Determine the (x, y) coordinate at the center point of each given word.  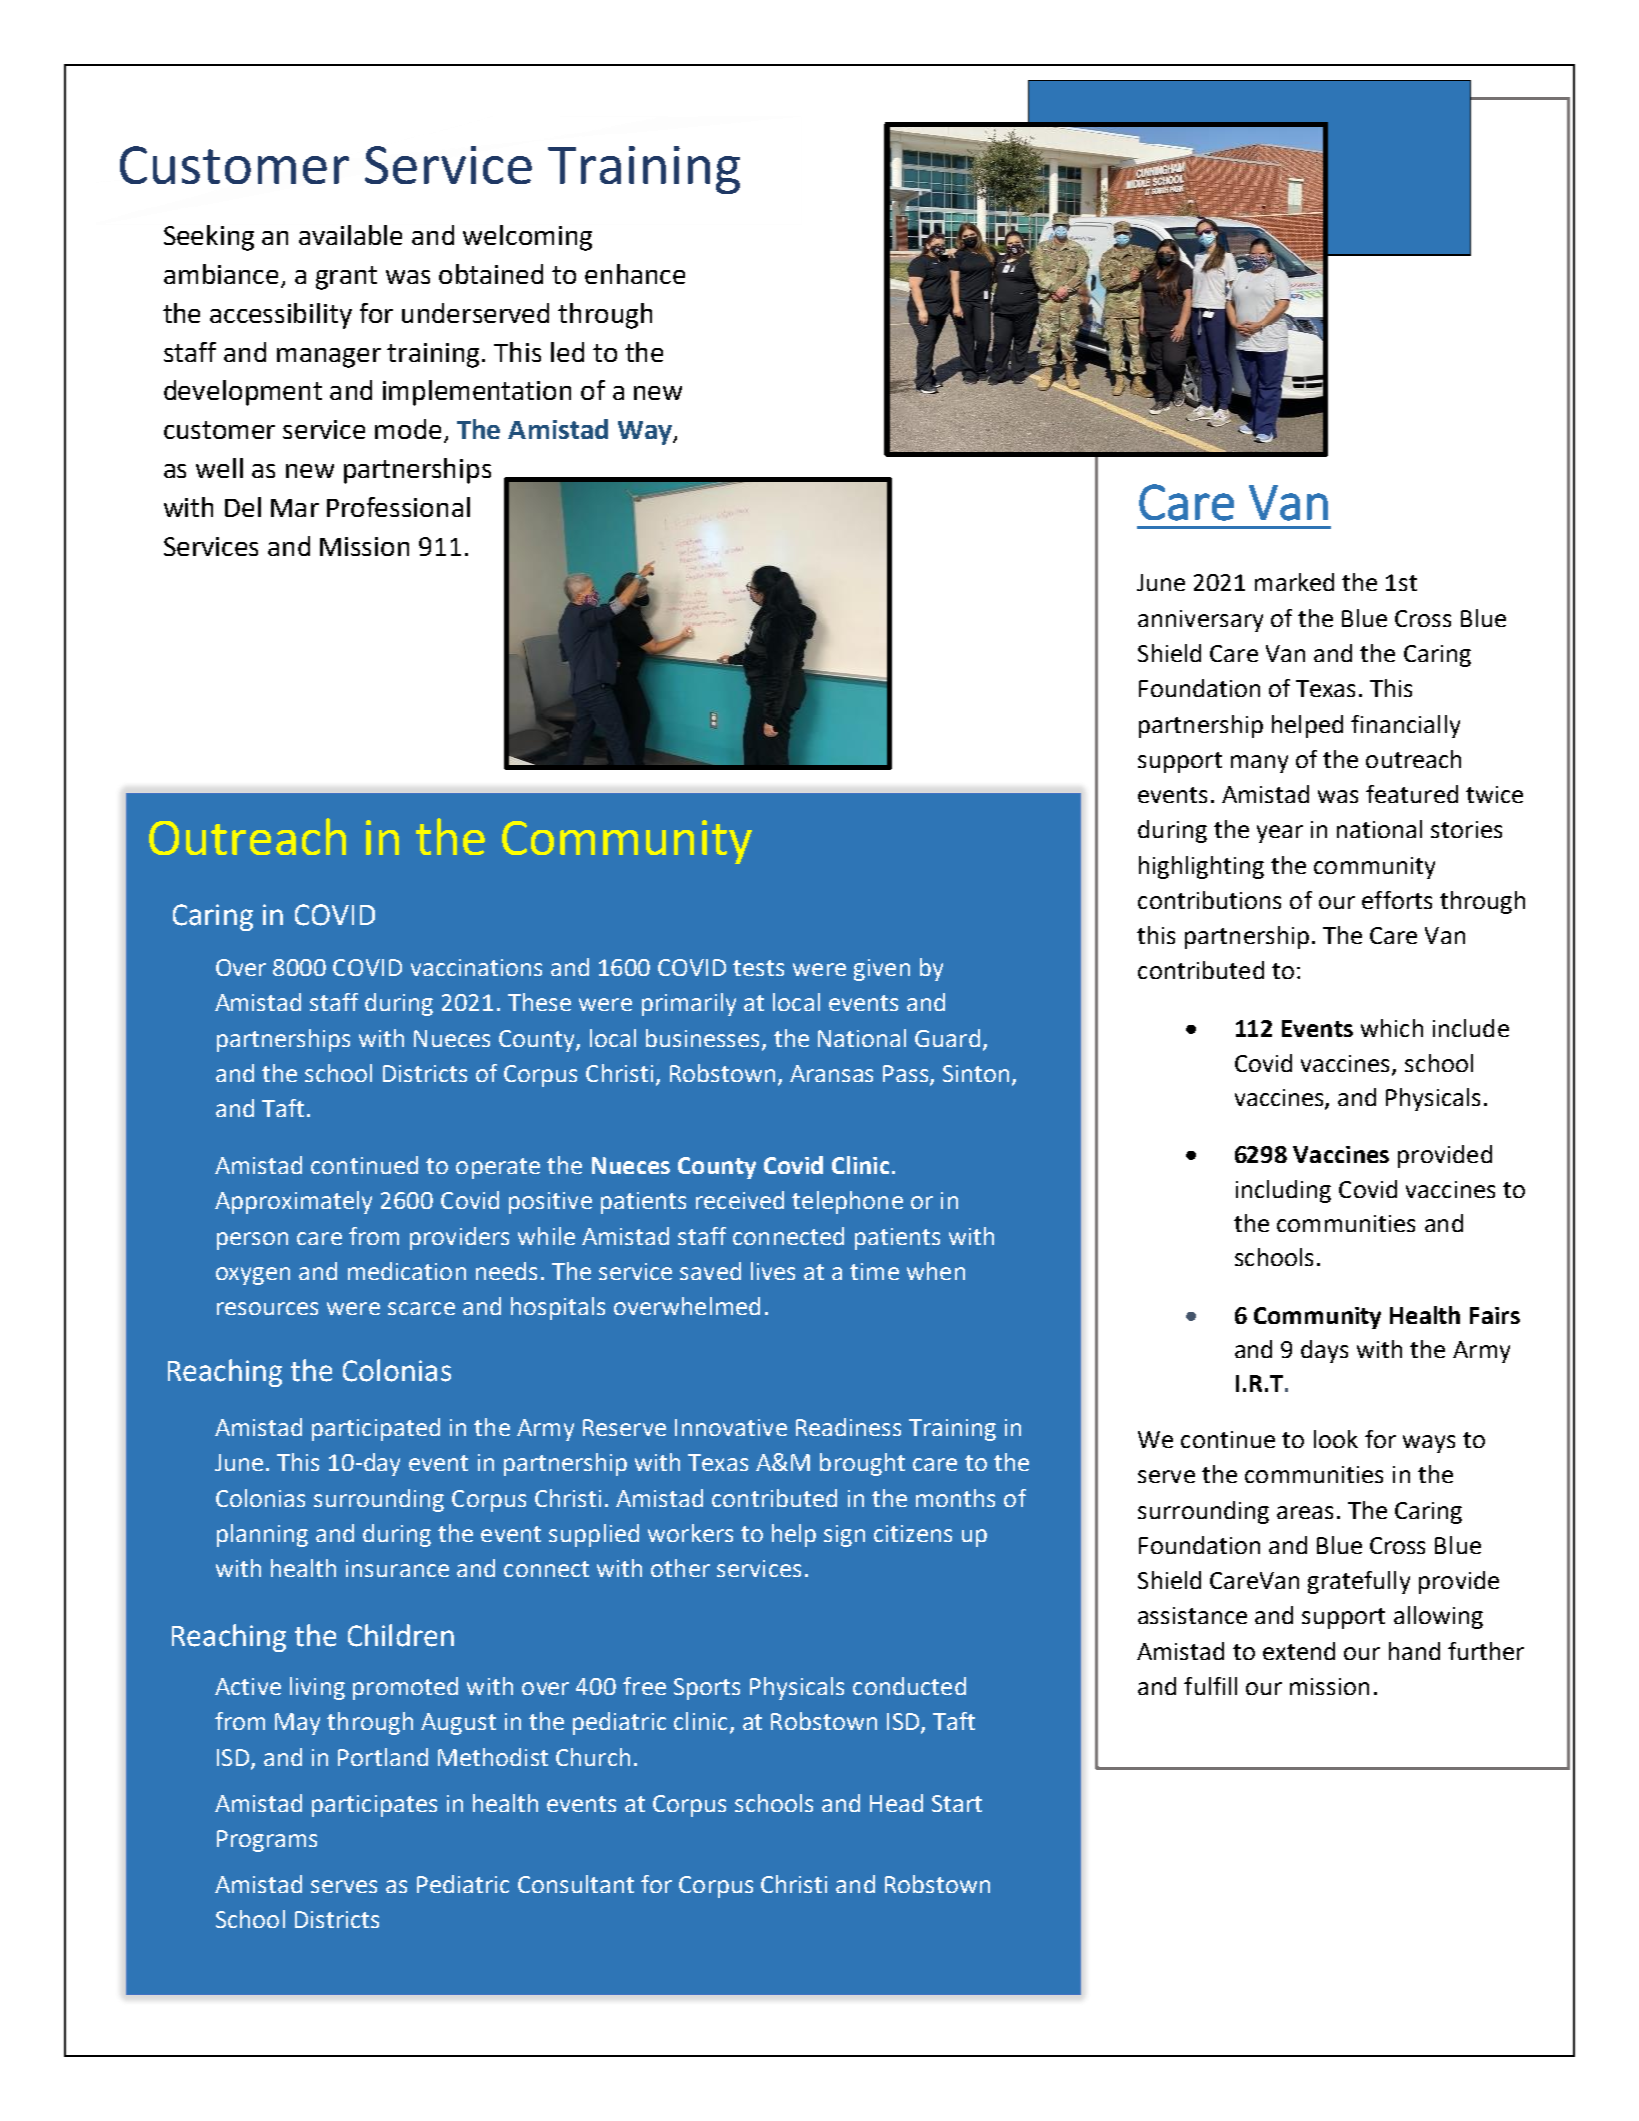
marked (1294, 582)
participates (374, 1806)
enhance (635, 274)
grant (346, 278)
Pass (907, 1075)
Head (896, 1803)
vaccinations (476, 967)
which (1392, 1028)
